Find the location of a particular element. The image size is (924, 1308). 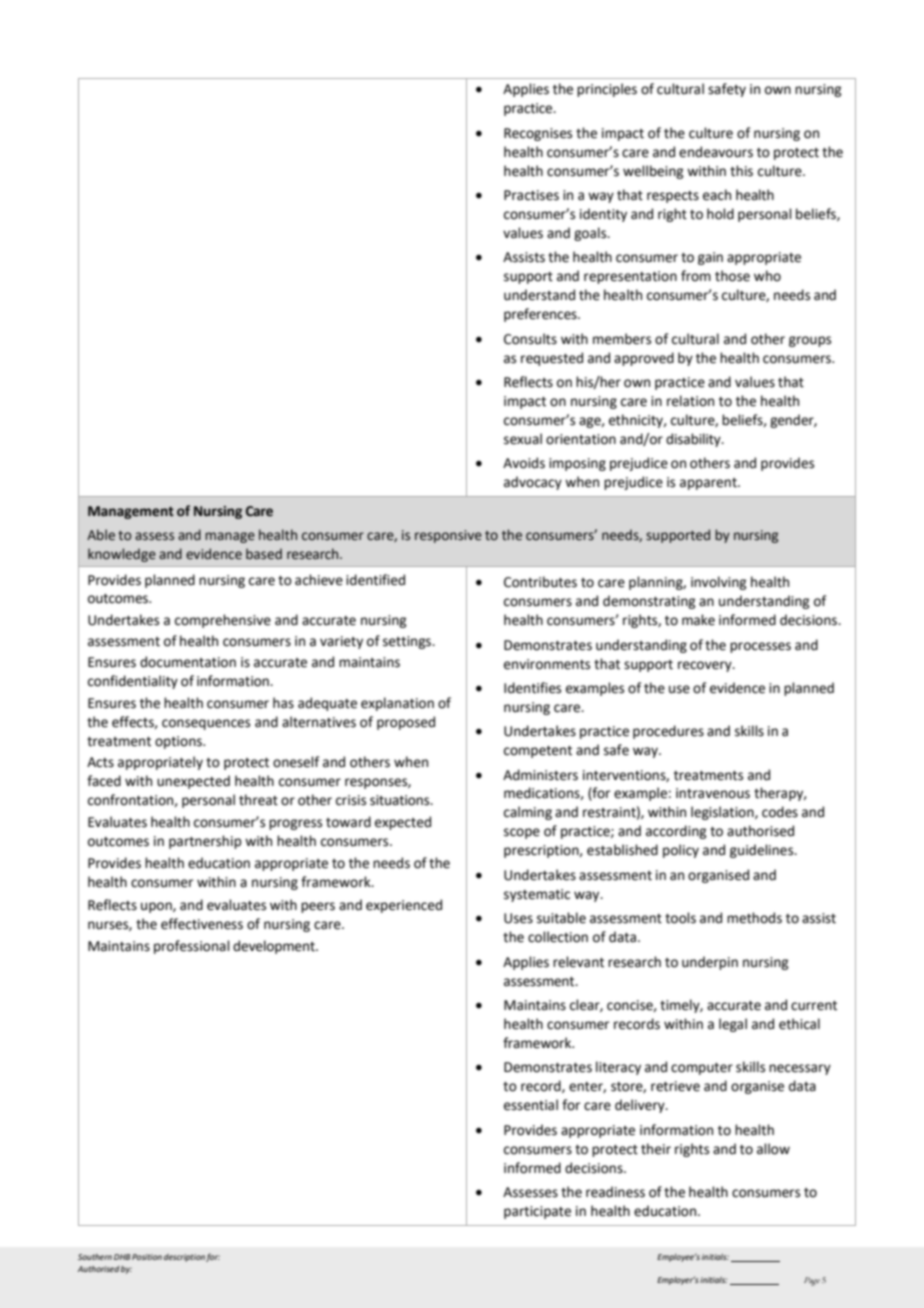

participate is located at coordinates (537, 1212).
